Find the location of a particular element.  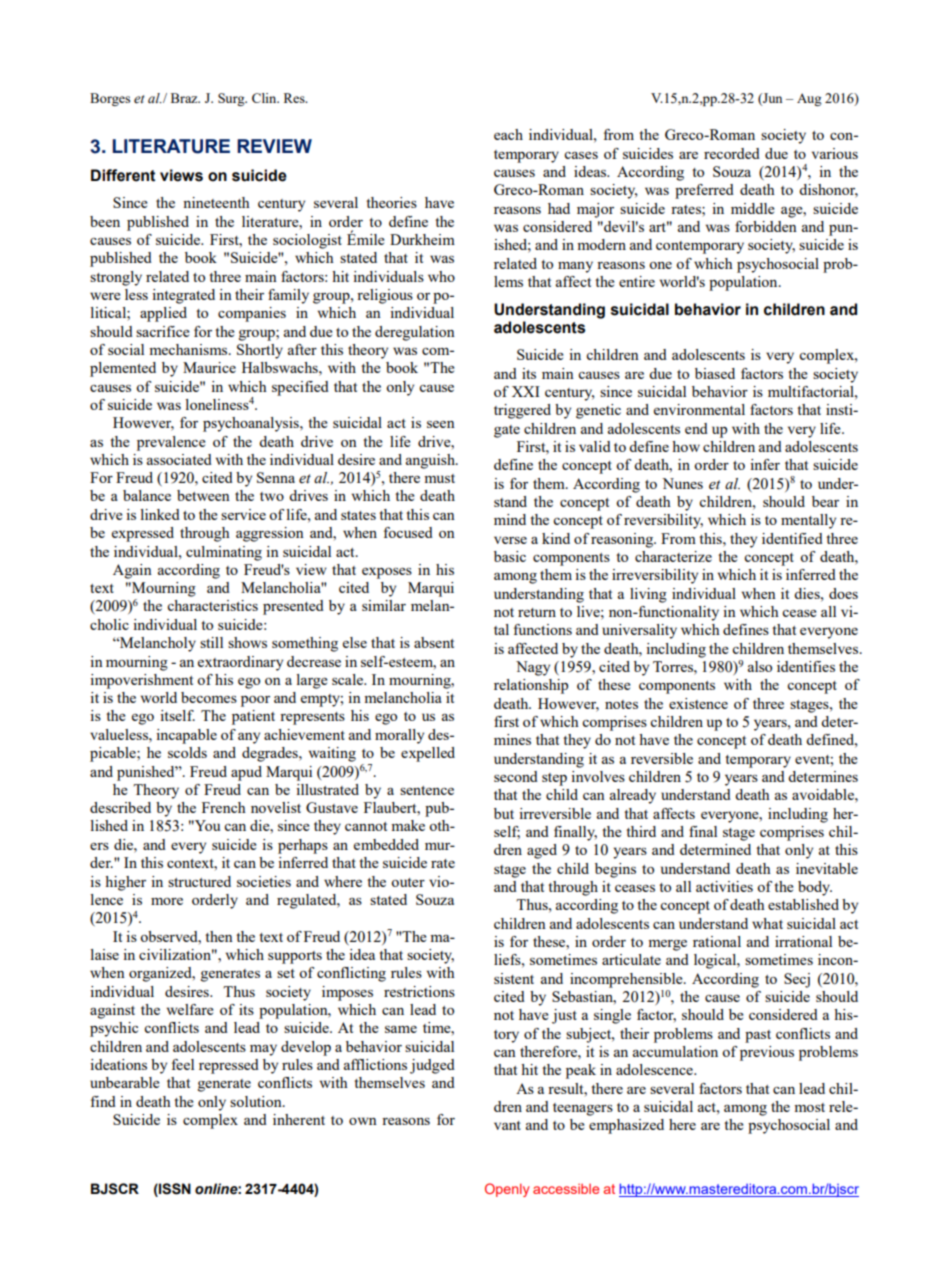

Braz is located at coordinates (185, 98).
